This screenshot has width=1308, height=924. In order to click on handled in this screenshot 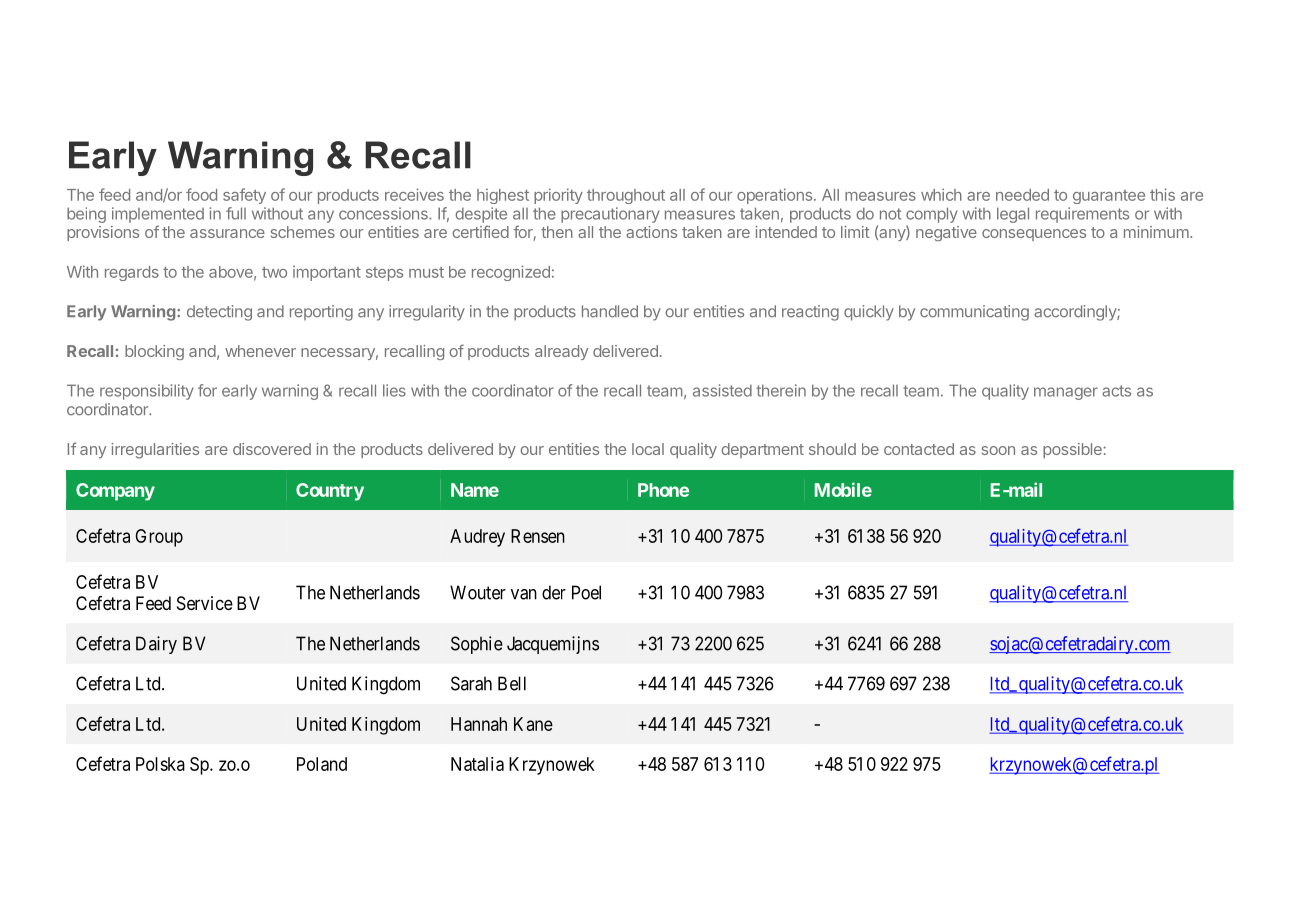, I will do `click(610, 311)`.
